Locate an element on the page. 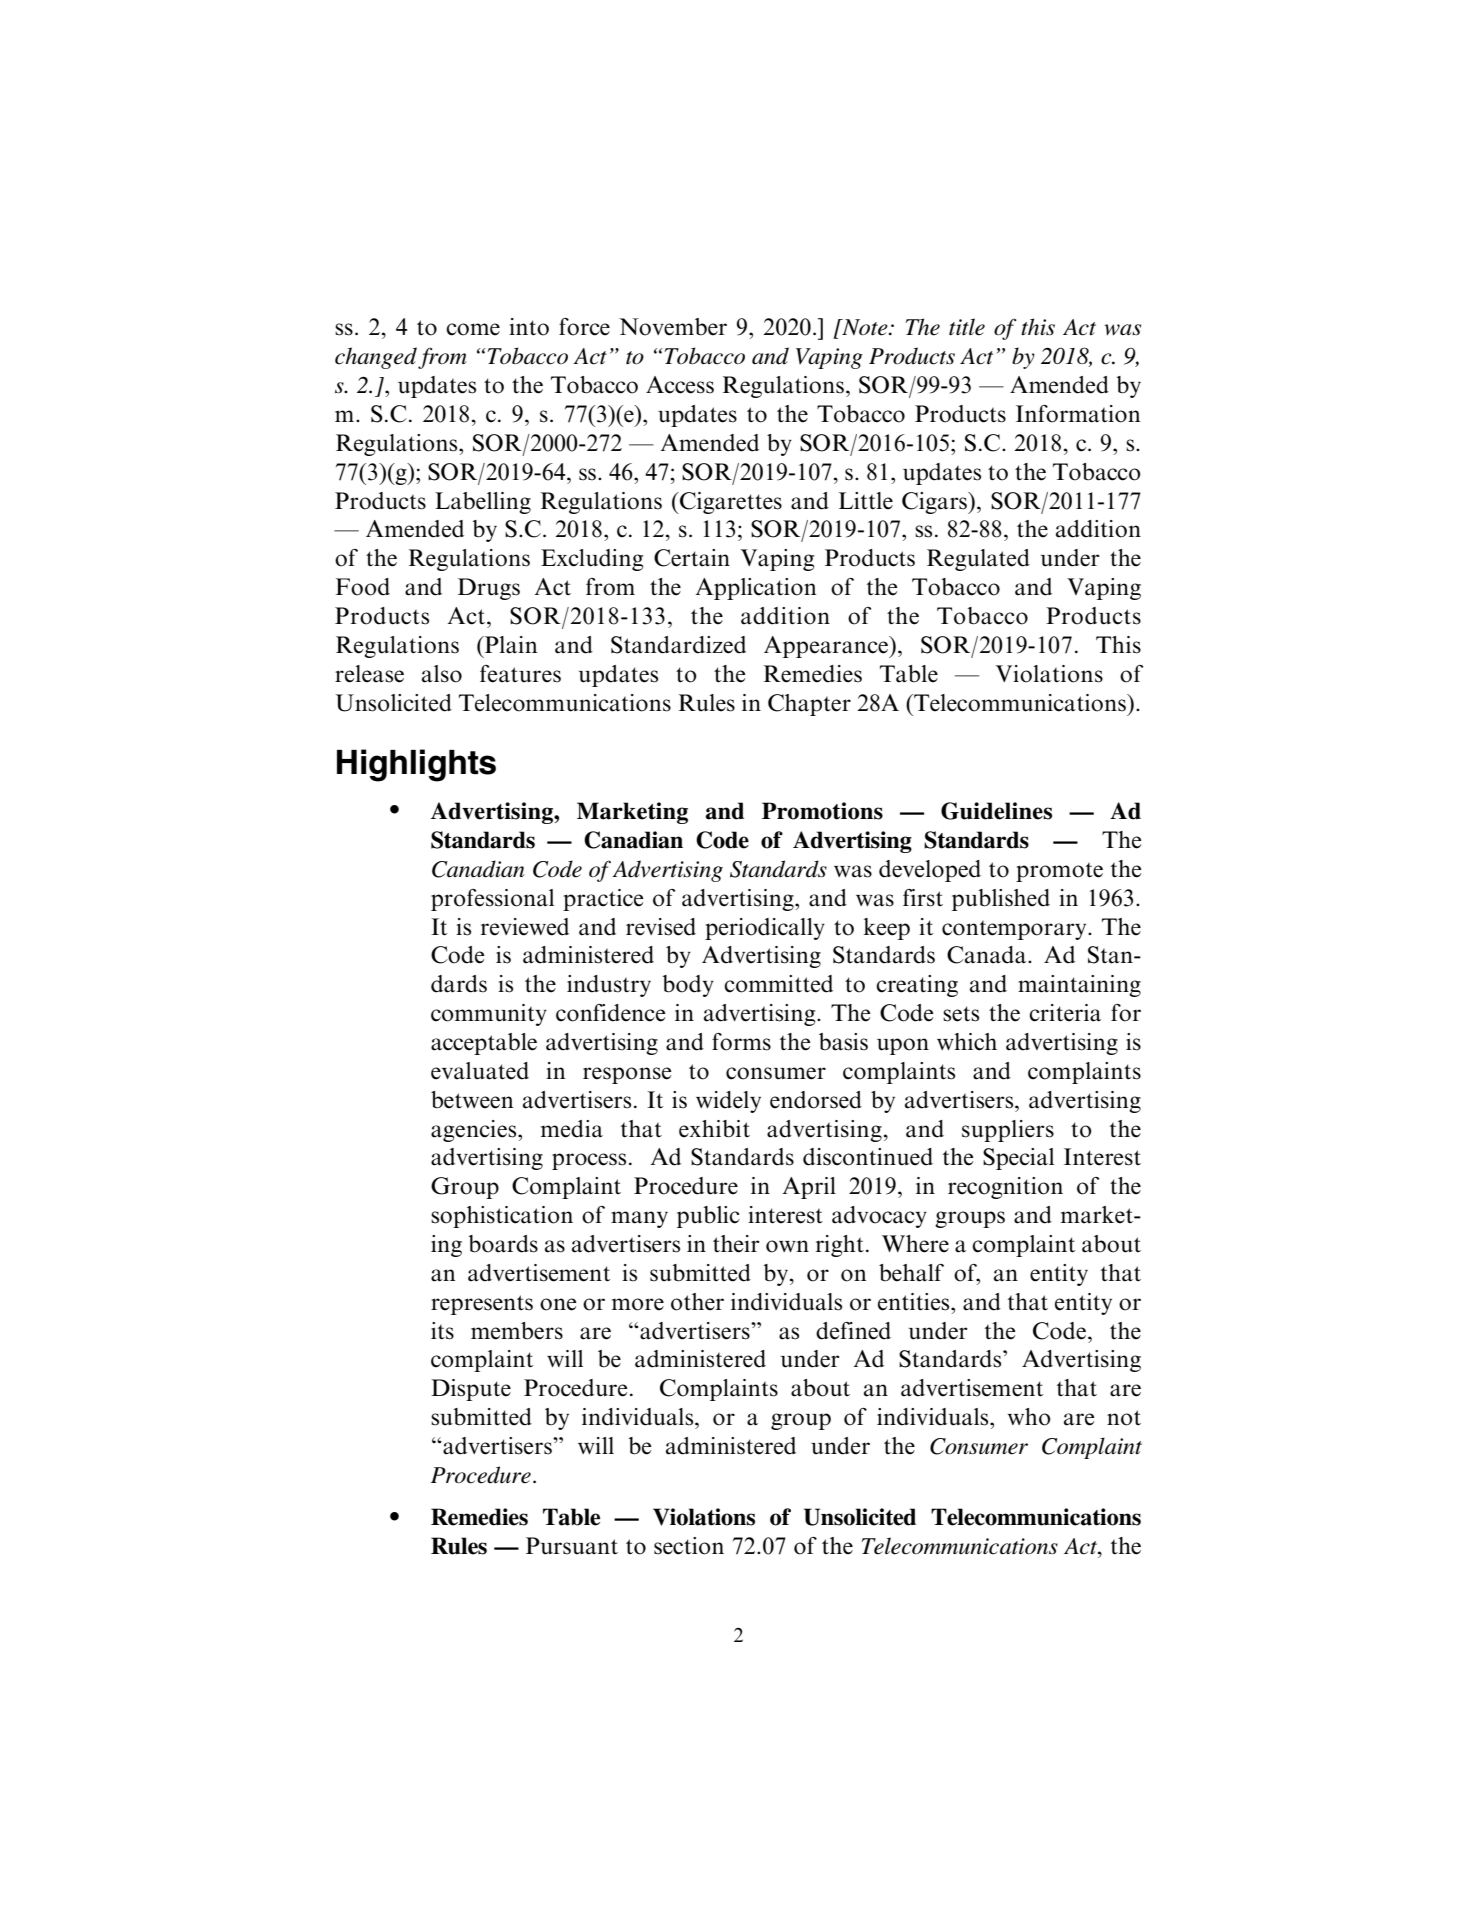 This document has height=1912, width=1477. exhibit is located at coordinates (714, 1129).
